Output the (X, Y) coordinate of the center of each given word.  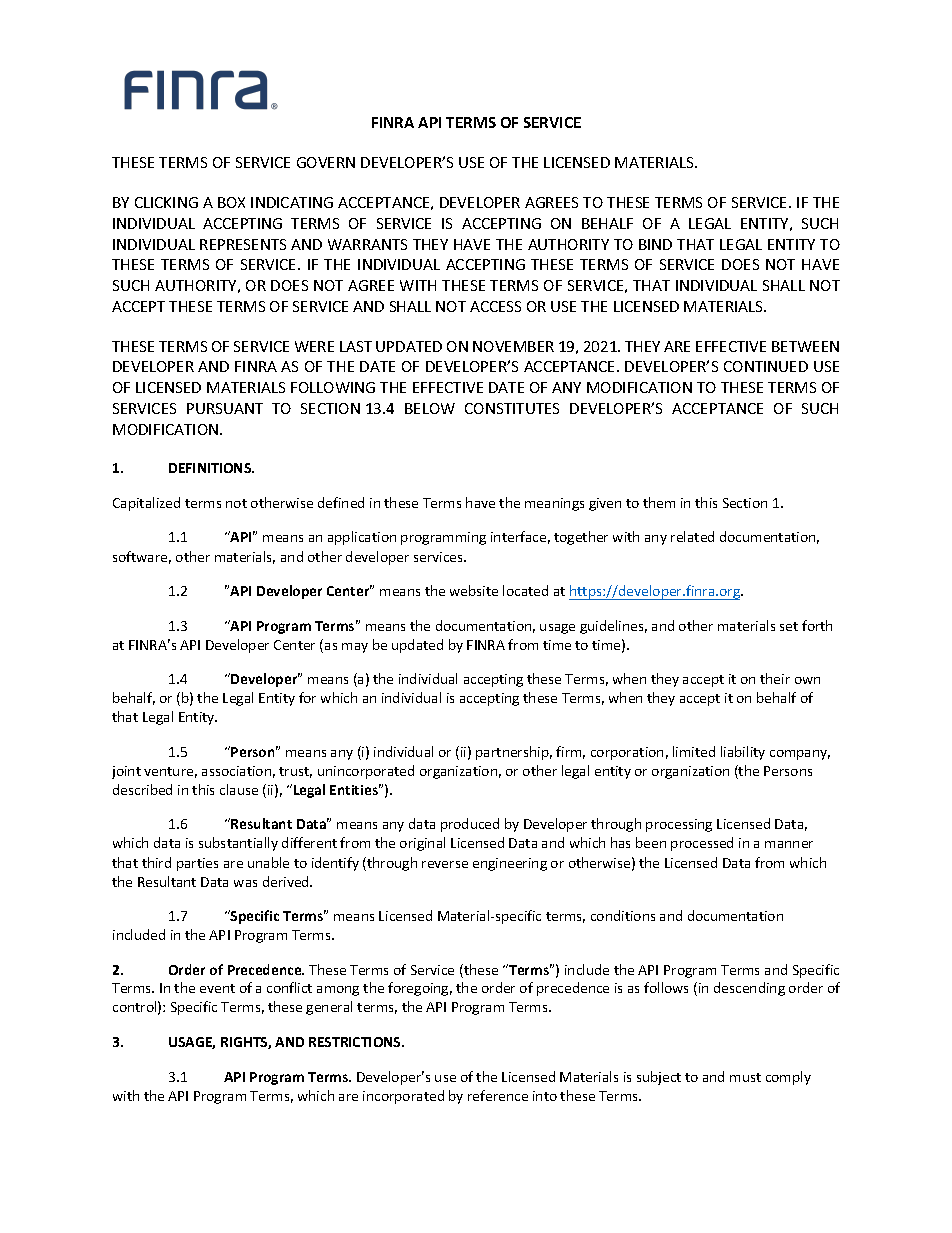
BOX (231, 202)
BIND (655, 244)
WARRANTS (367, 244)
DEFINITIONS (211, 468)
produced (470, 825)
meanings (554, 504)
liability (743, 753)
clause (239, 789)
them (659, 502)
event (217, 988)
